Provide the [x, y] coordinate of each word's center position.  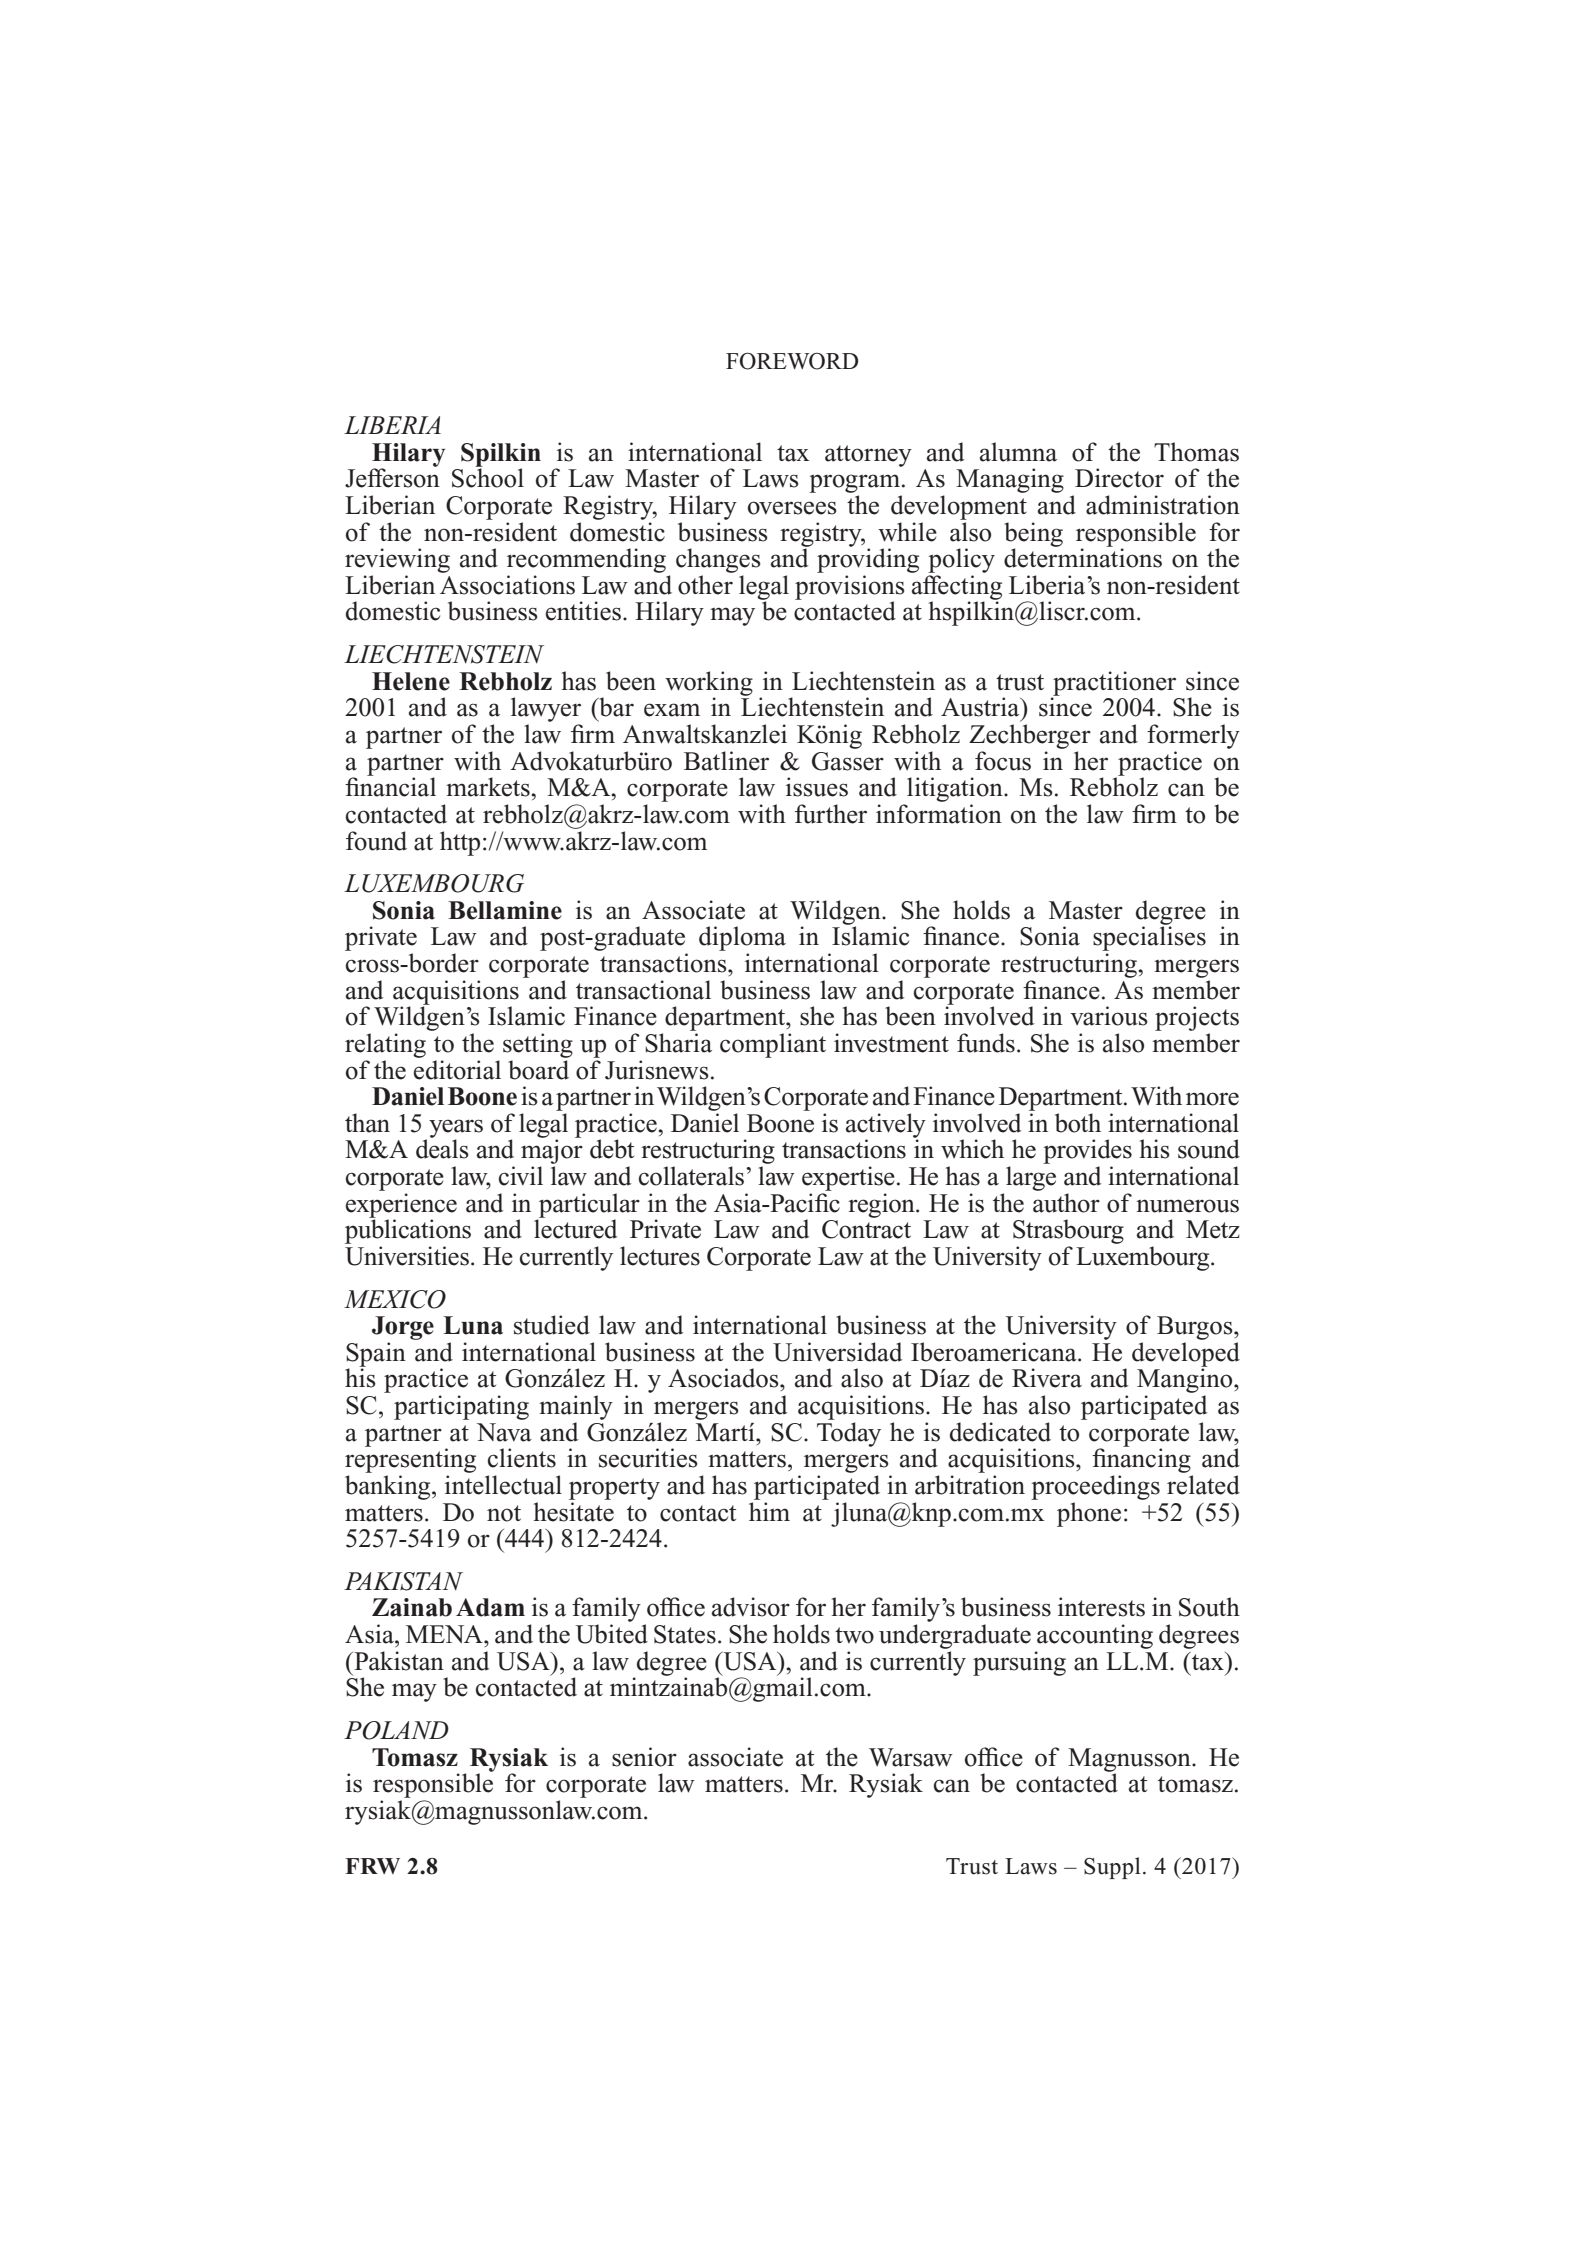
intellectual [503, 1485]
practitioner [1113, 684]
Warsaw [911, 1757]
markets [489, 787]
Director [1119, 478]
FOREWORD [792, 361]
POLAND [396, 1730]
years [456, 1129]
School [488, 477]
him [769, 1511]
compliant [773, 1045]
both [1078, 1123]
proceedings [1095, 1487]
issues [817, 787]
